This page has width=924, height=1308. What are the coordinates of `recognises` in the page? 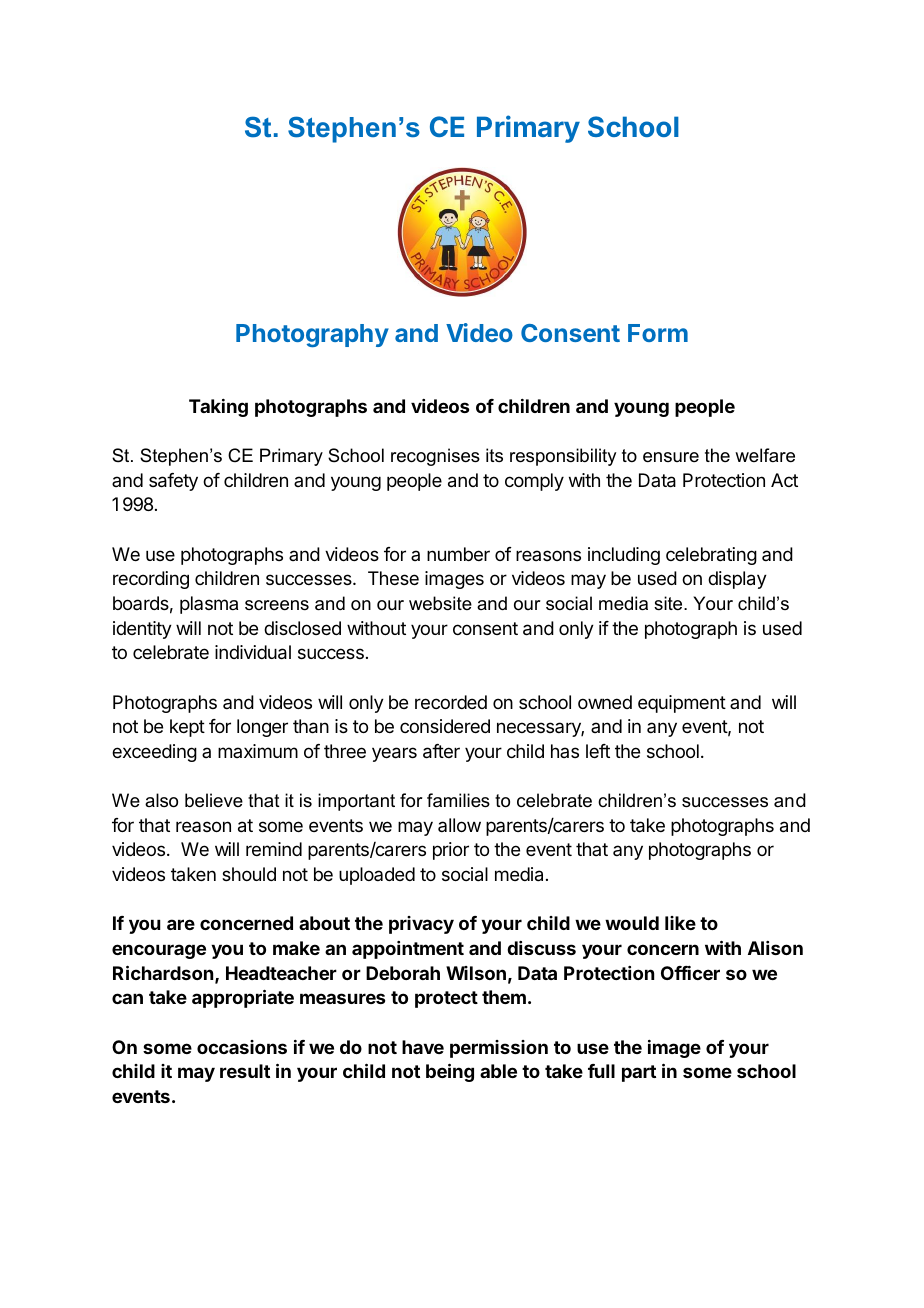 It's located at (435, 457).
